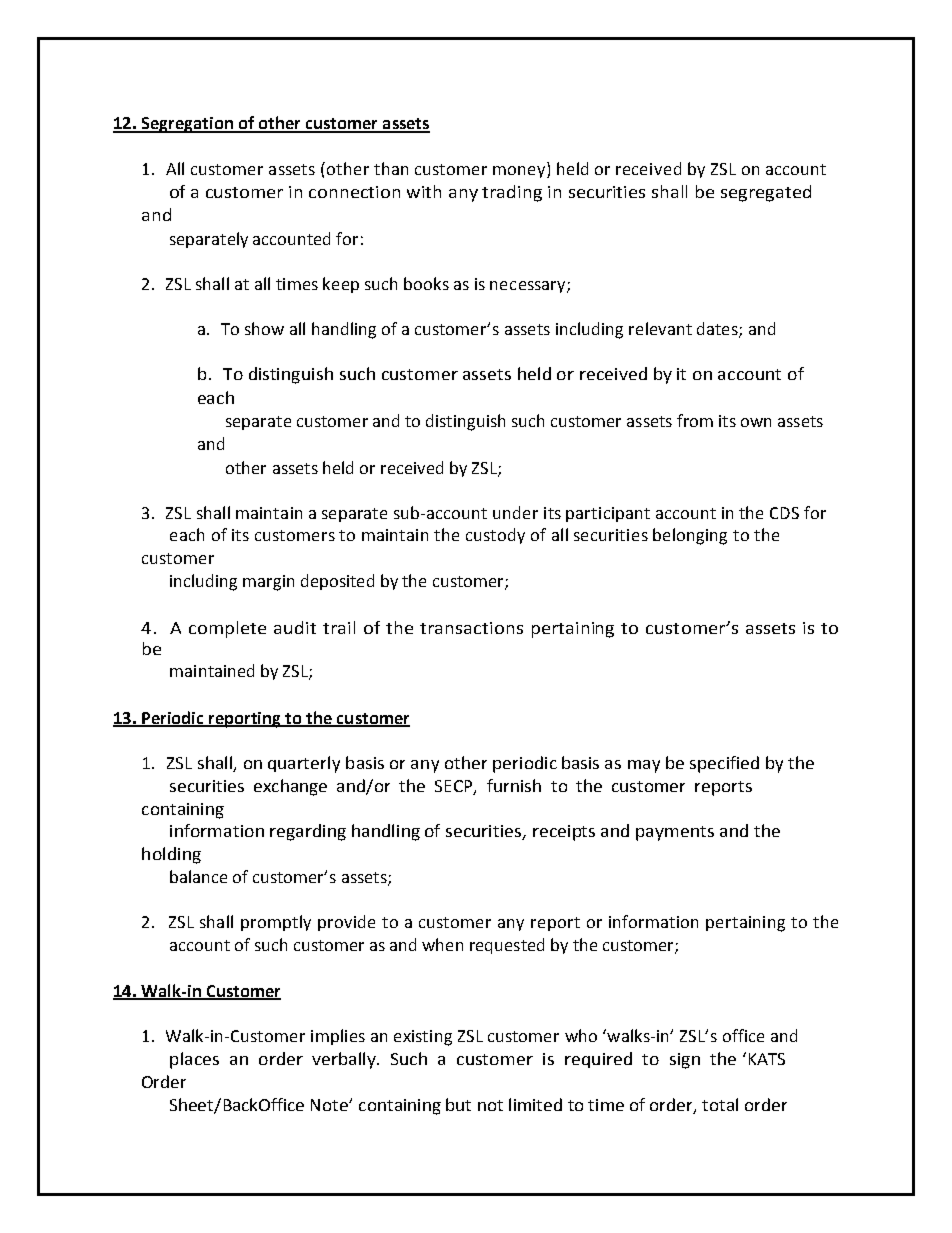 The image size is (952, 1233). I want to click on balance, so click(198, 876).
